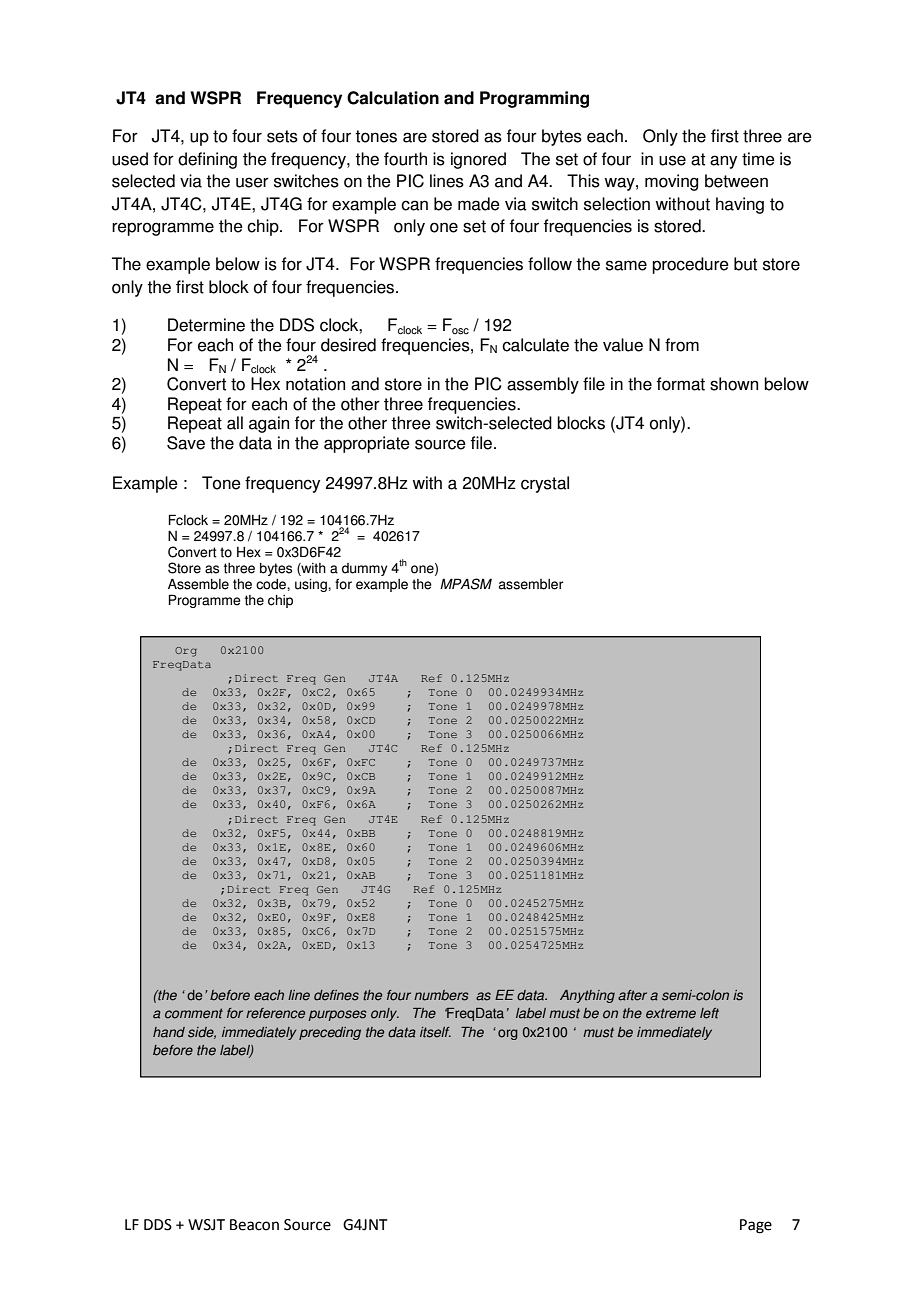 The image size is (924, 1308). What do you see at coordinates (671, 182) in the screenshot?
I see `moving` at bounding box center [671, 182].
